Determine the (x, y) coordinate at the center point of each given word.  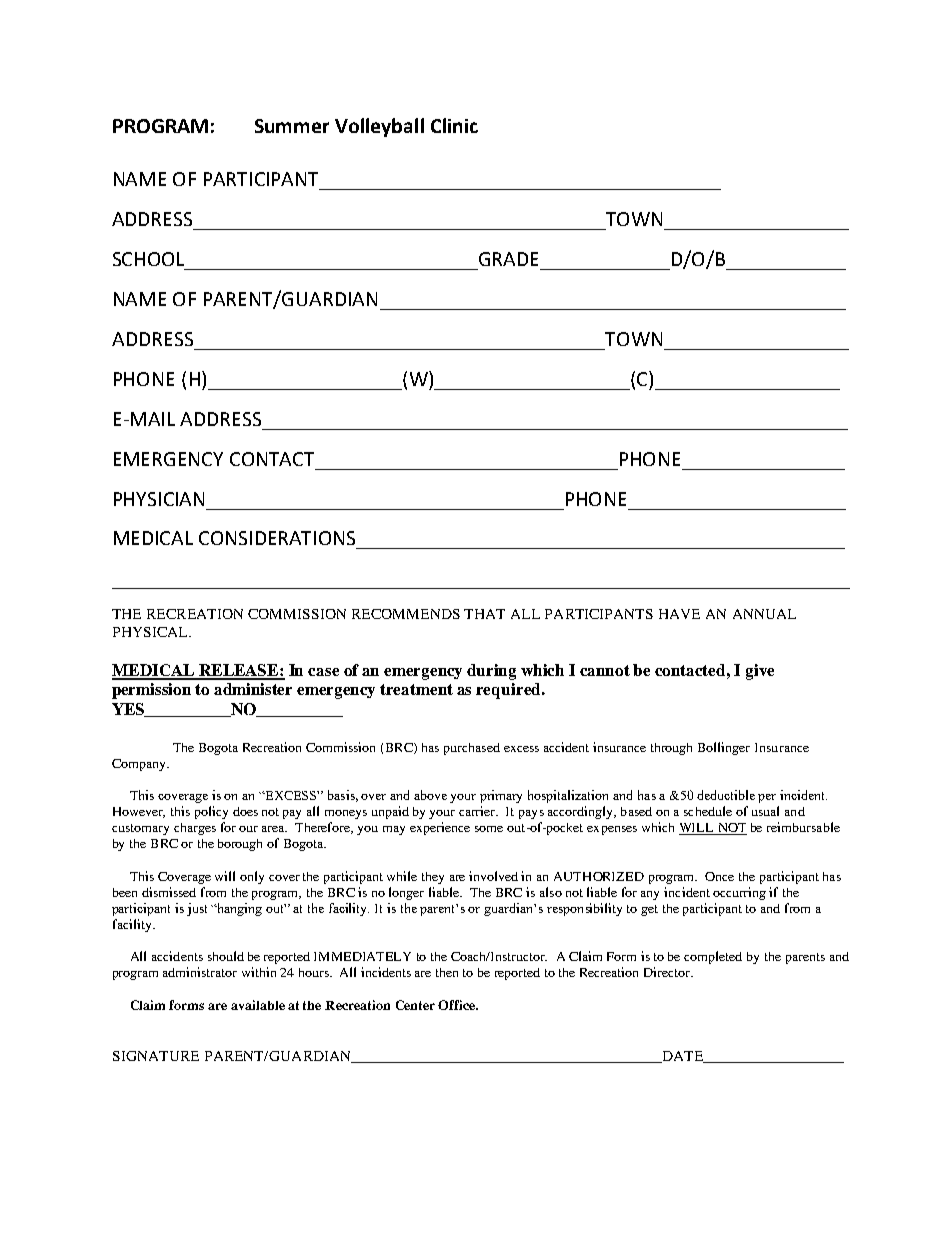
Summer (292, 126)
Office (458, 1005)
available (258, 1005)
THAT (484, 614)
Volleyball (379, 127)
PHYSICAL (151, 632)
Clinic (454, 125)
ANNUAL (764, 614)
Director (668, 972)
